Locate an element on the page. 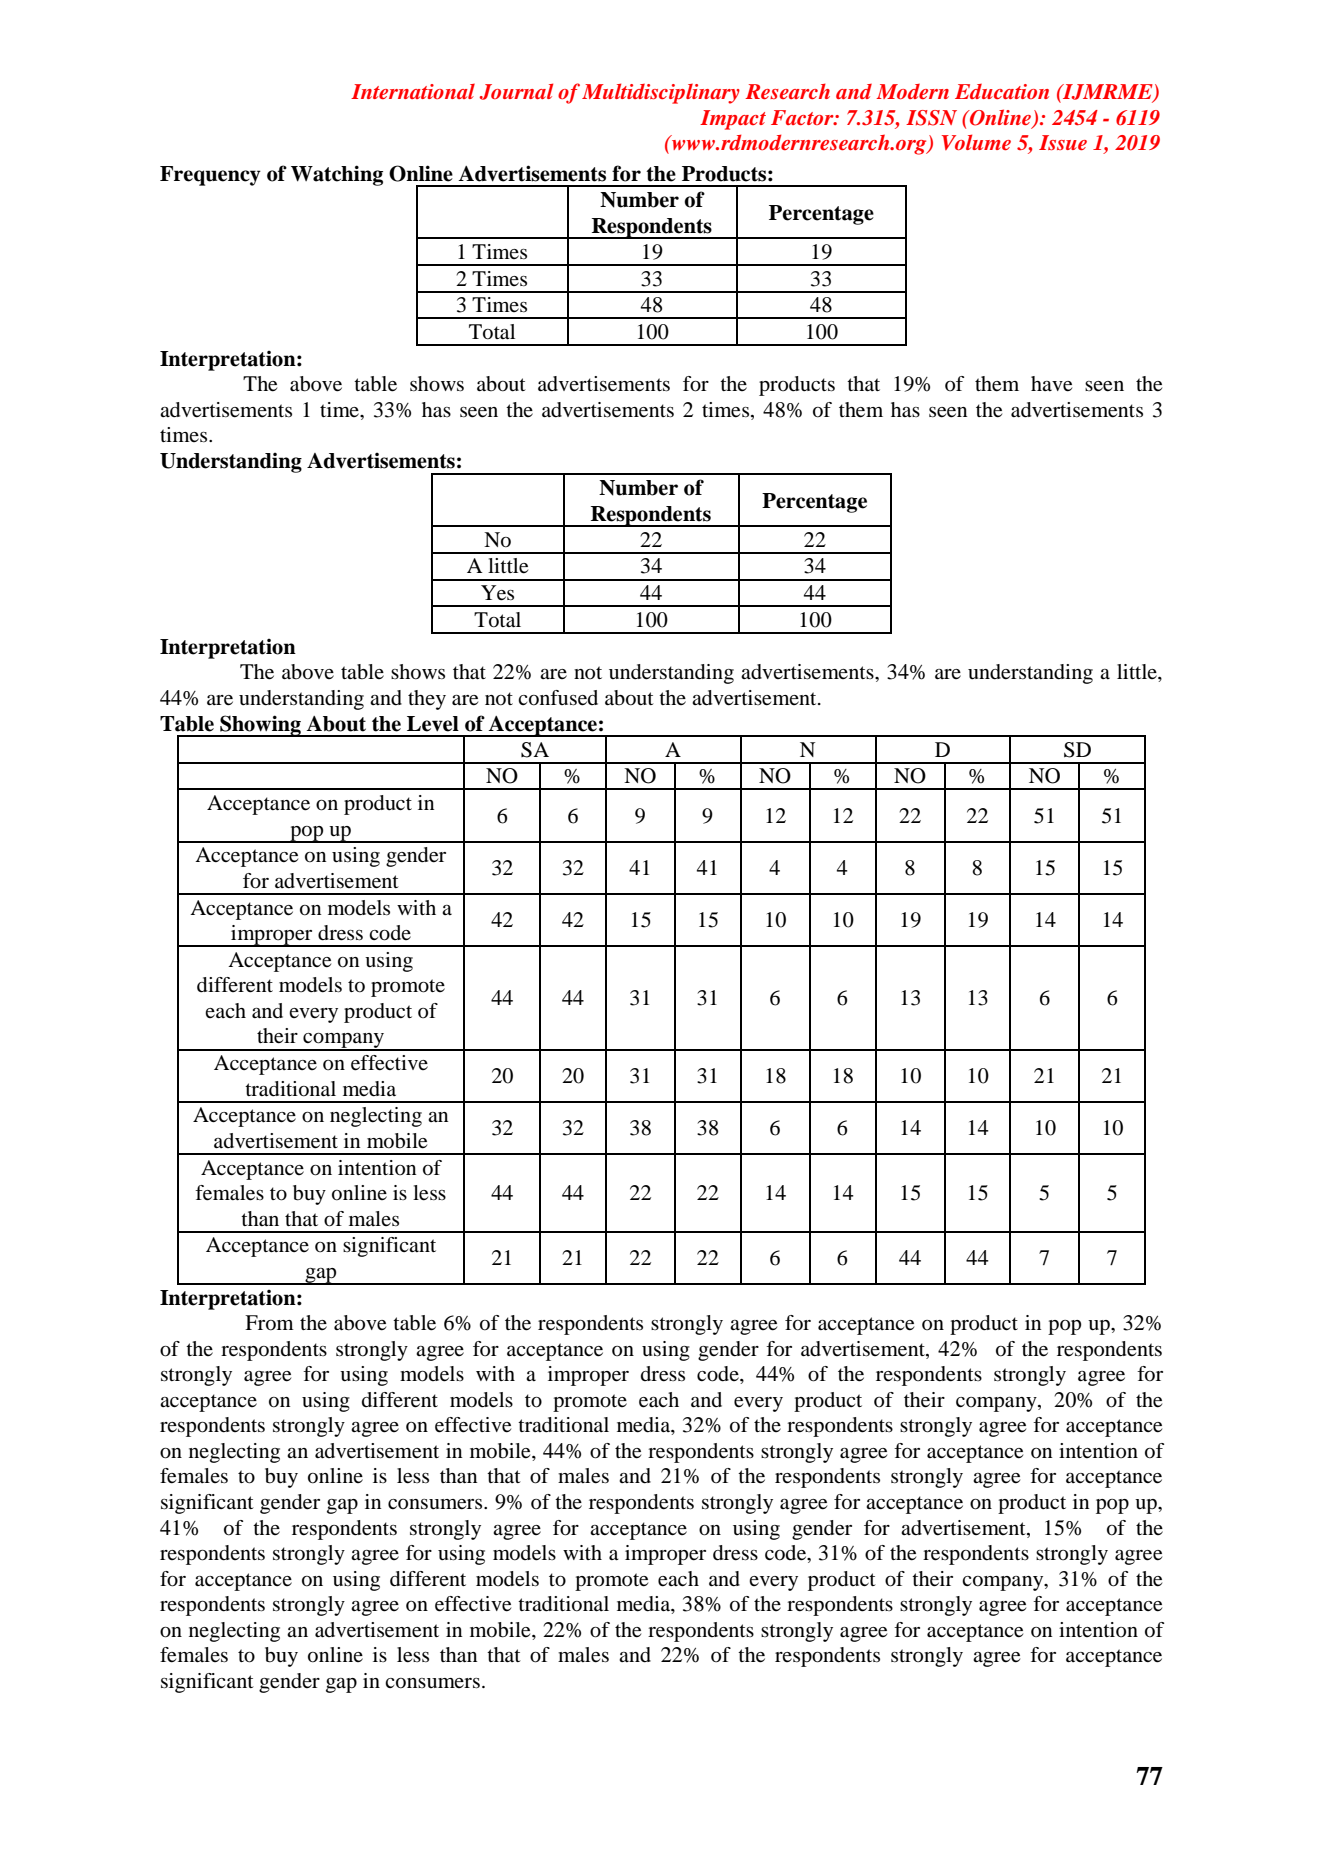  Multidisciplinary is located at coordinates (661, 93).
